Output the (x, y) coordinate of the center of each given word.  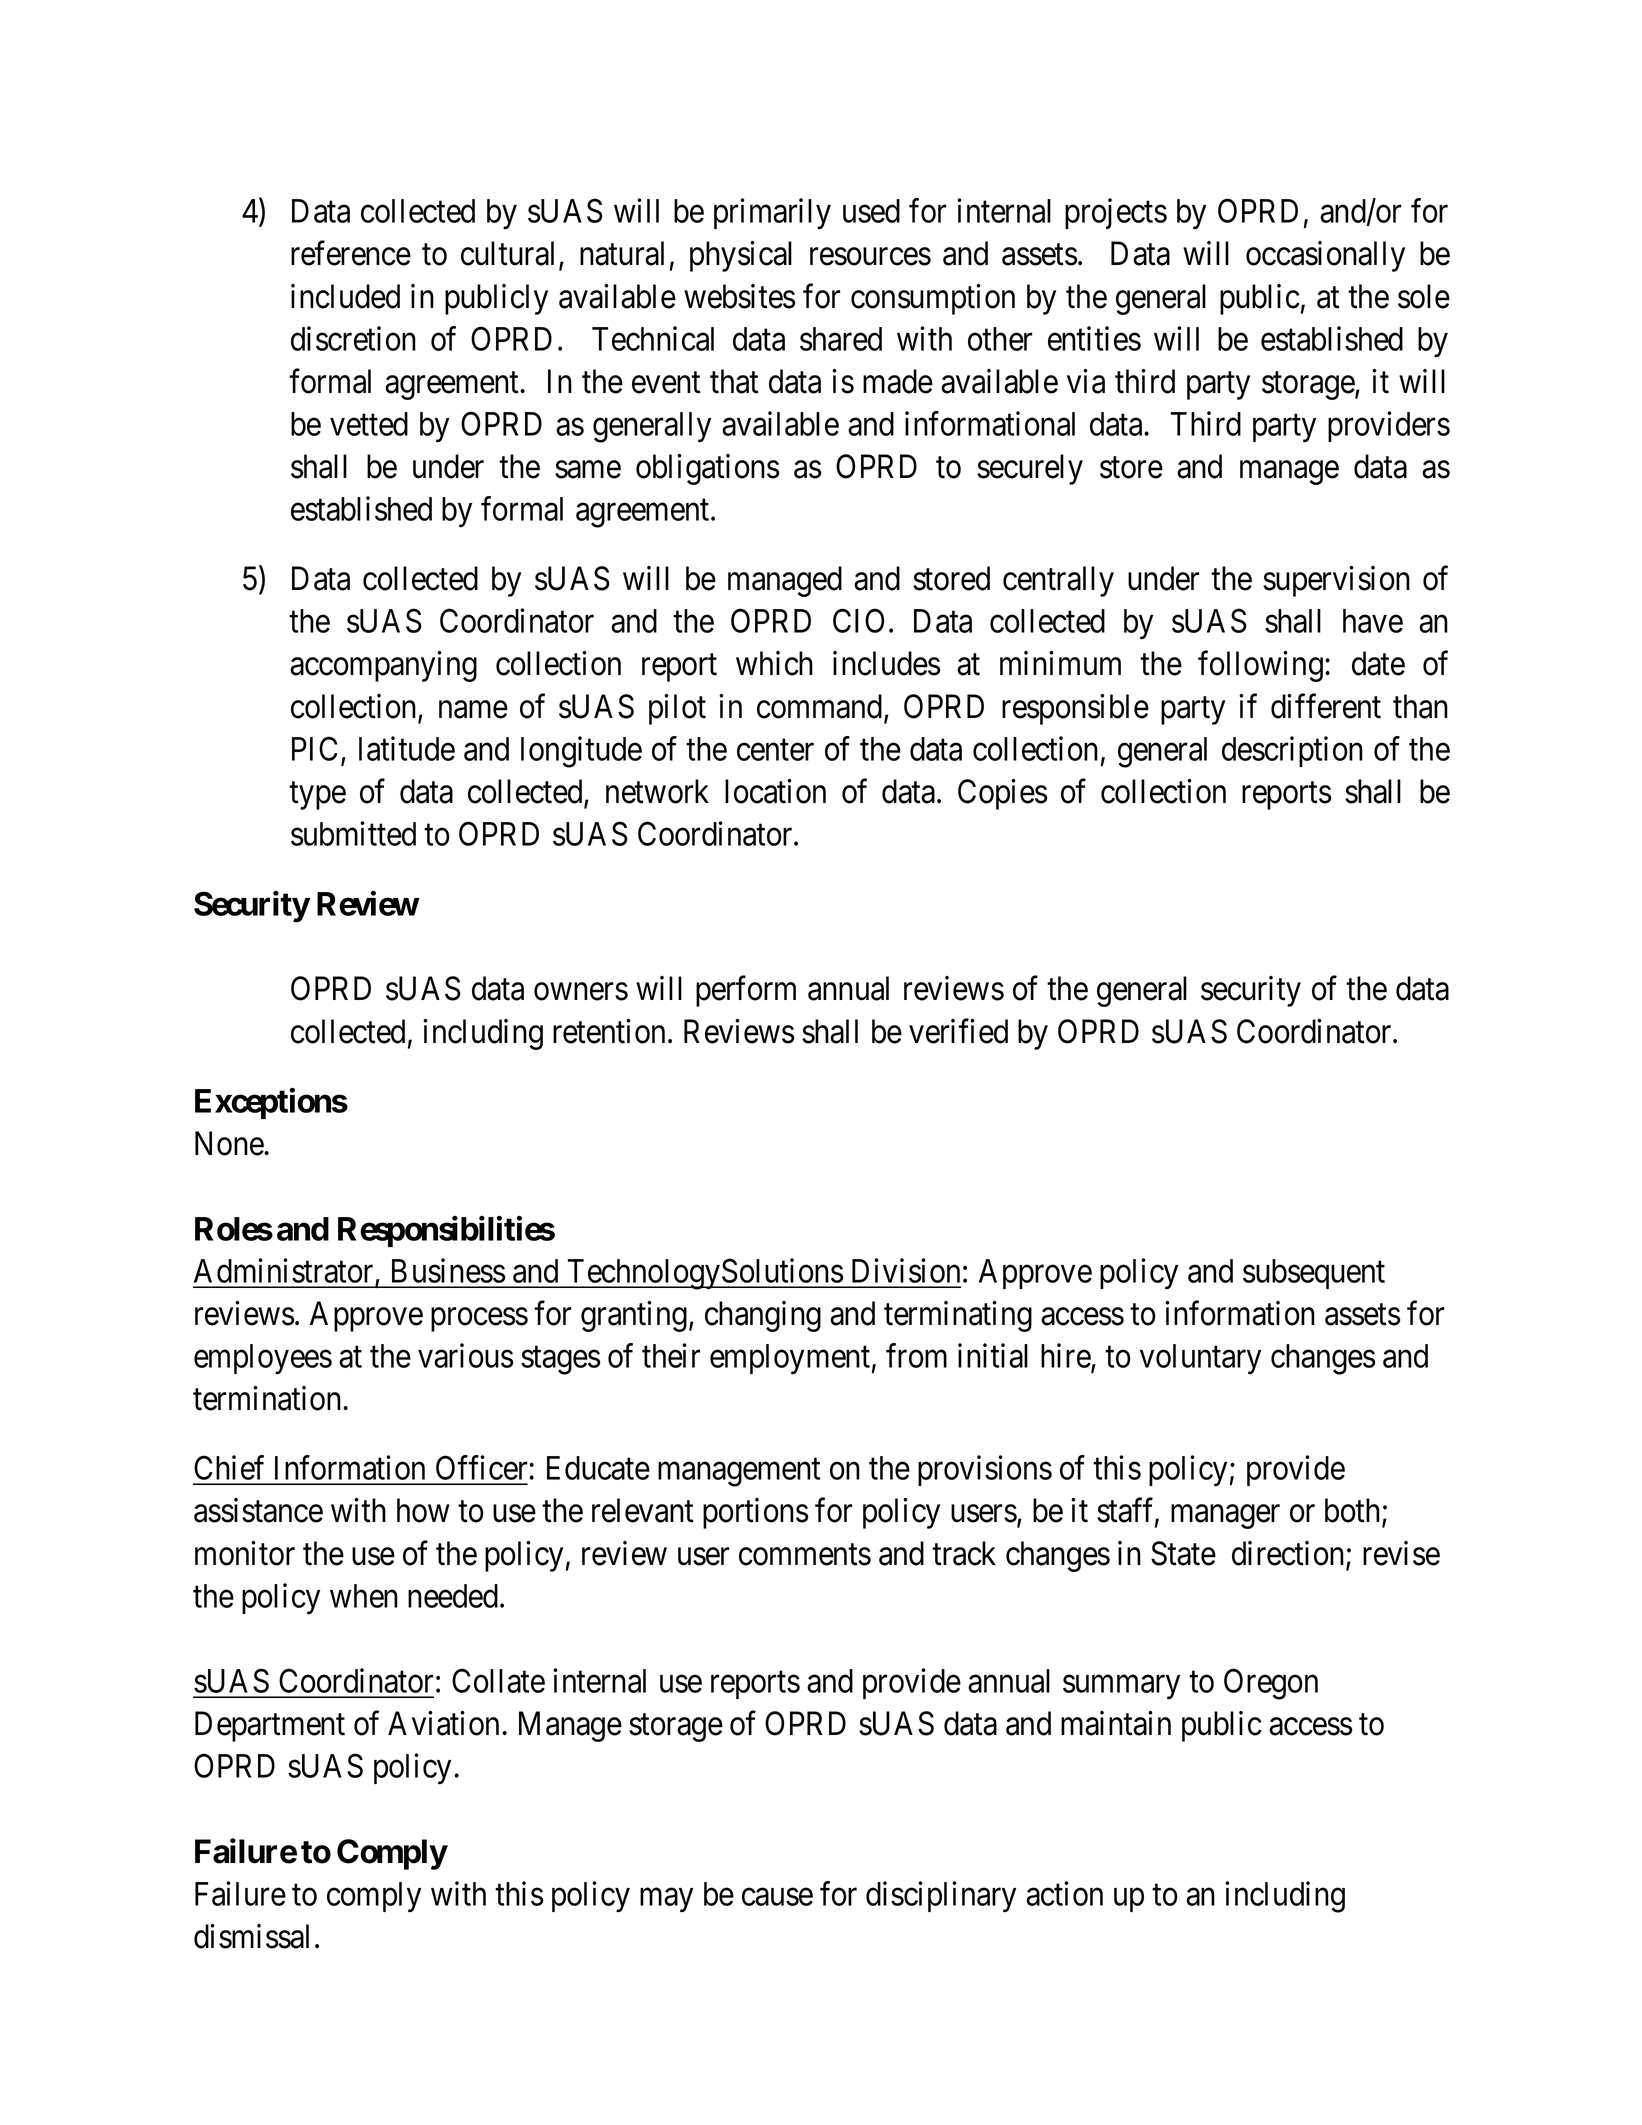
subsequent (1314, 1274)
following (1260, 666)
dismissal (251, 1936)
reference (351, 253)
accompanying (383, 666)
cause (777, 1897)
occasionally (1325, 256)
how (423, 1510)
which (774, 663)
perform (746, 991)
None (230, 1143)
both (1354, 1511)
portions (755, 1513)
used (871, 211)
